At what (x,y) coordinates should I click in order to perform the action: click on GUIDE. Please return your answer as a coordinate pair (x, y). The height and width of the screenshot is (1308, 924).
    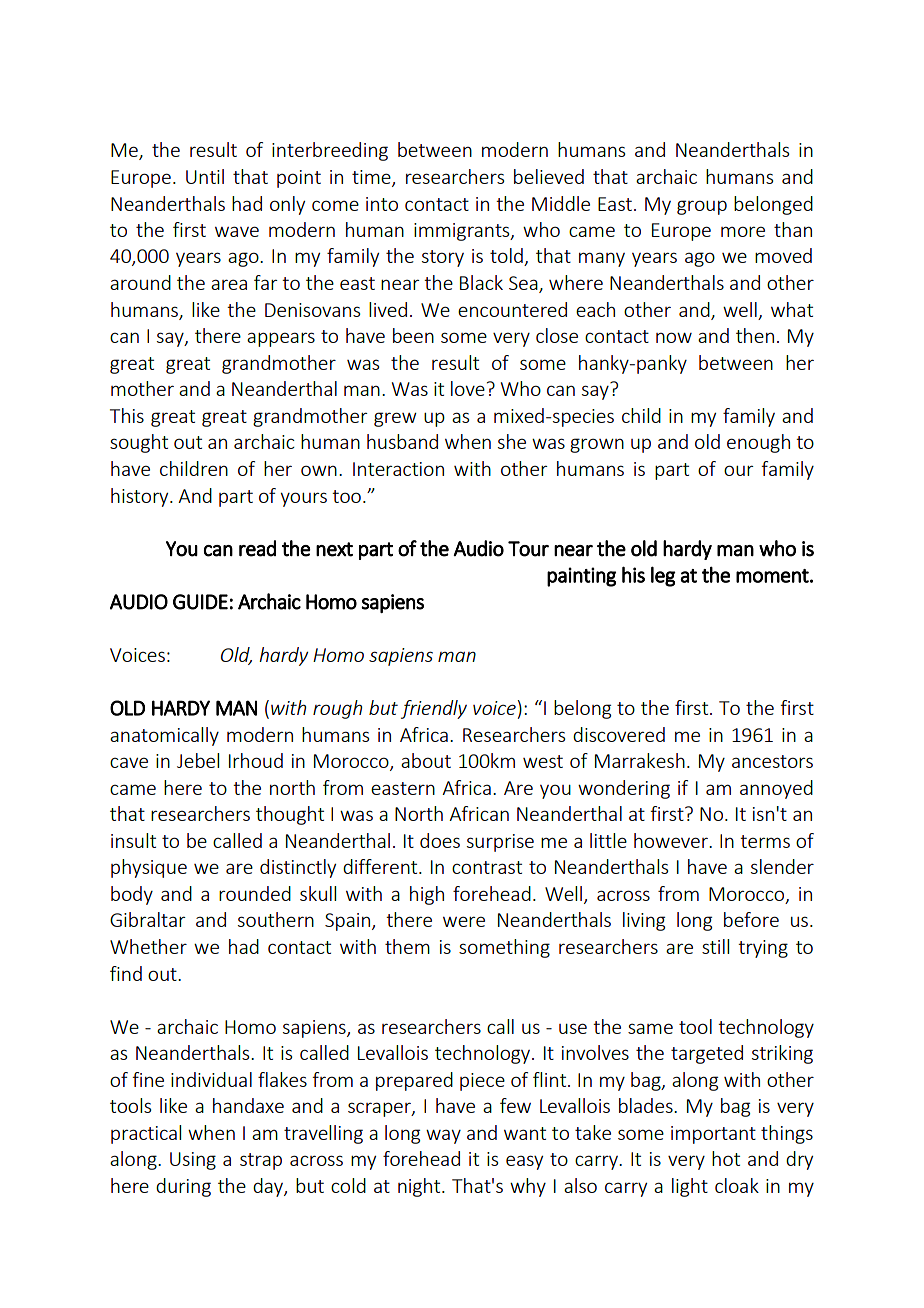
    Looking at the image, I should click on (200, 602).
